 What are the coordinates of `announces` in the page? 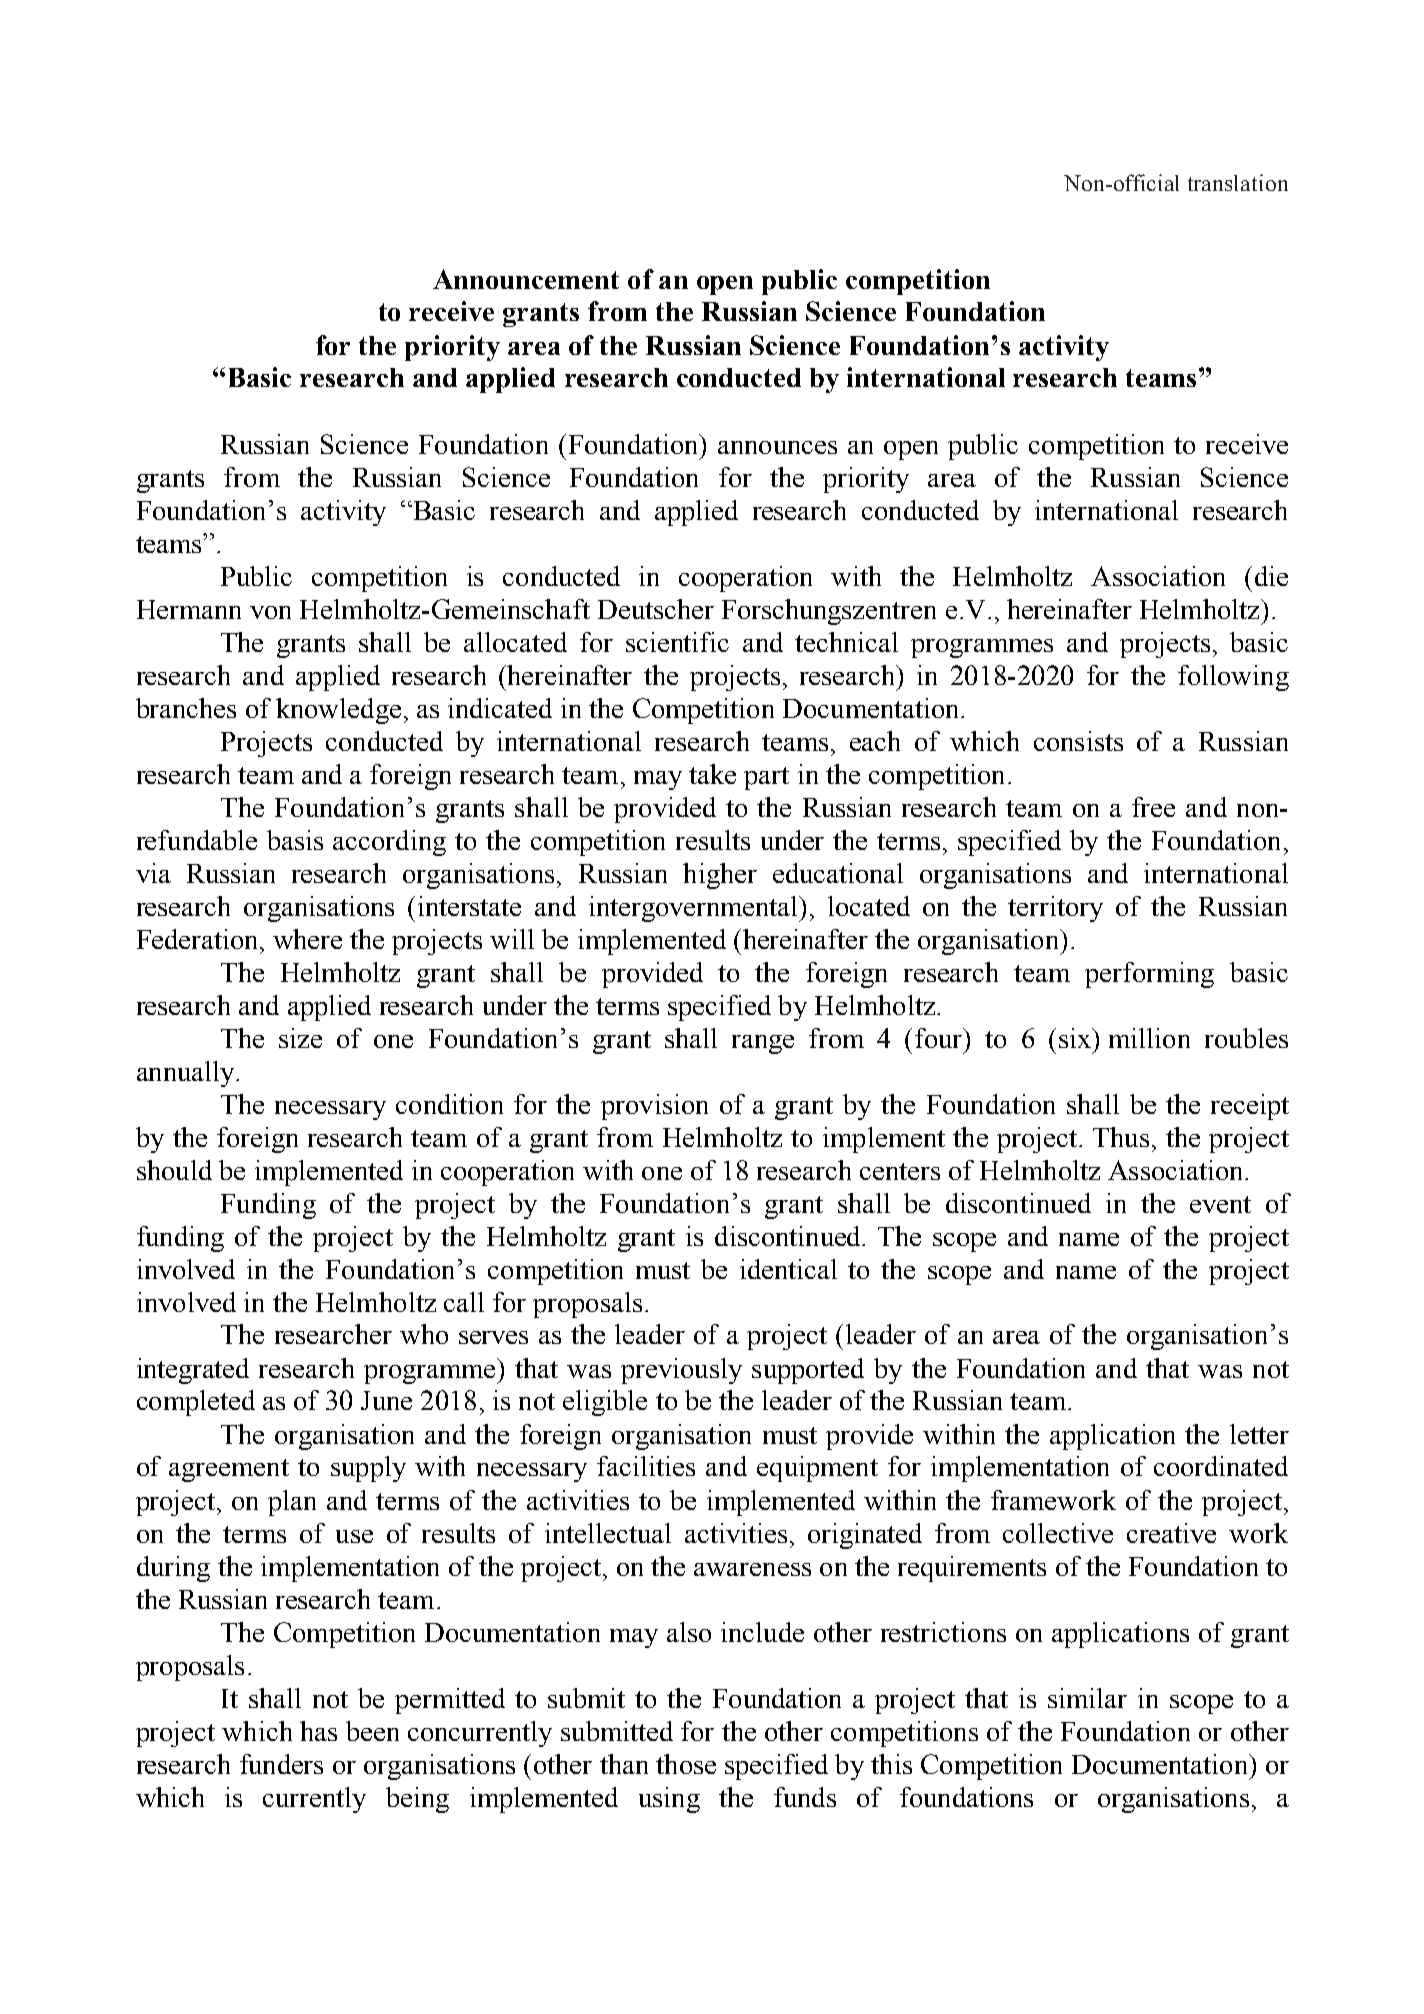 It's located at (777, 447).
